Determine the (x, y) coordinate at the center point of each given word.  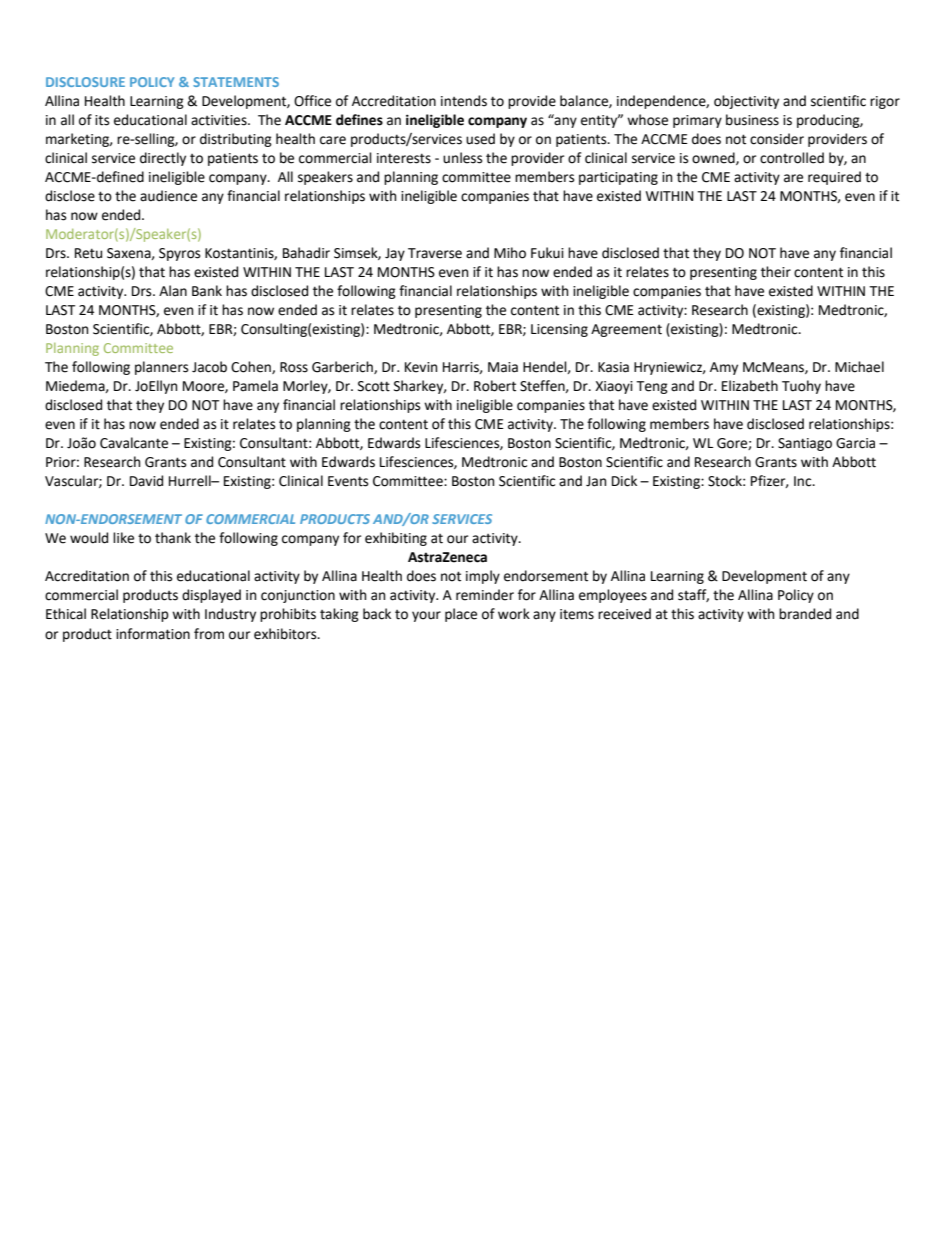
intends (464, 101)
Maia (503, 367)
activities (220, 120)
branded (805, 614)
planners (161, 368)
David (146, 481)
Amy (724, 368)
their (776, 272)
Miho (510, 253)
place (461, 615)
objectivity (746, 102)
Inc (804, 481)
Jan (596, 481)
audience (168, 196)
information (153, 634)
